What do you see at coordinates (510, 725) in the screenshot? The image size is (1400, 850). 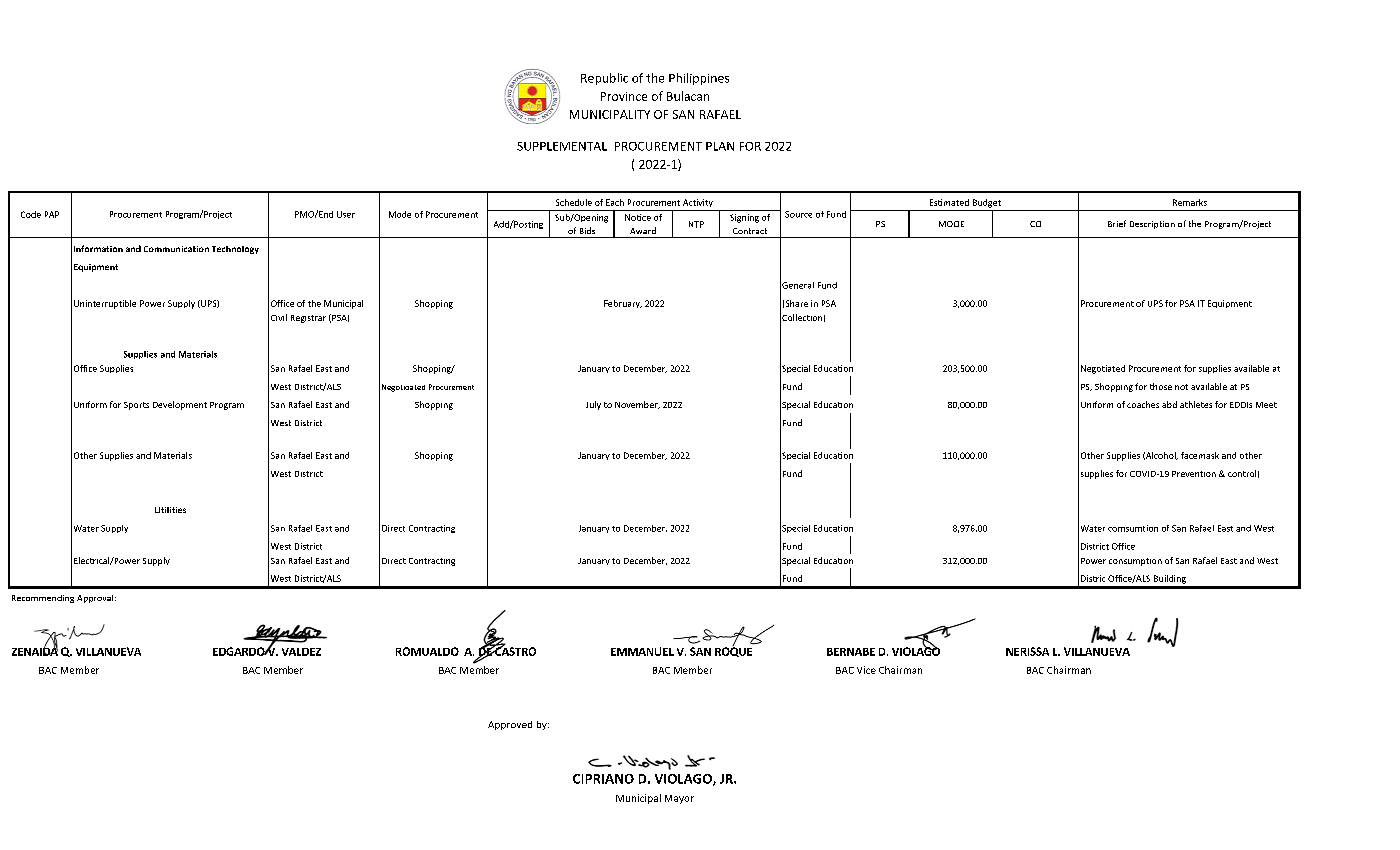 I see `Approved` at bounding box center [510, 725].
